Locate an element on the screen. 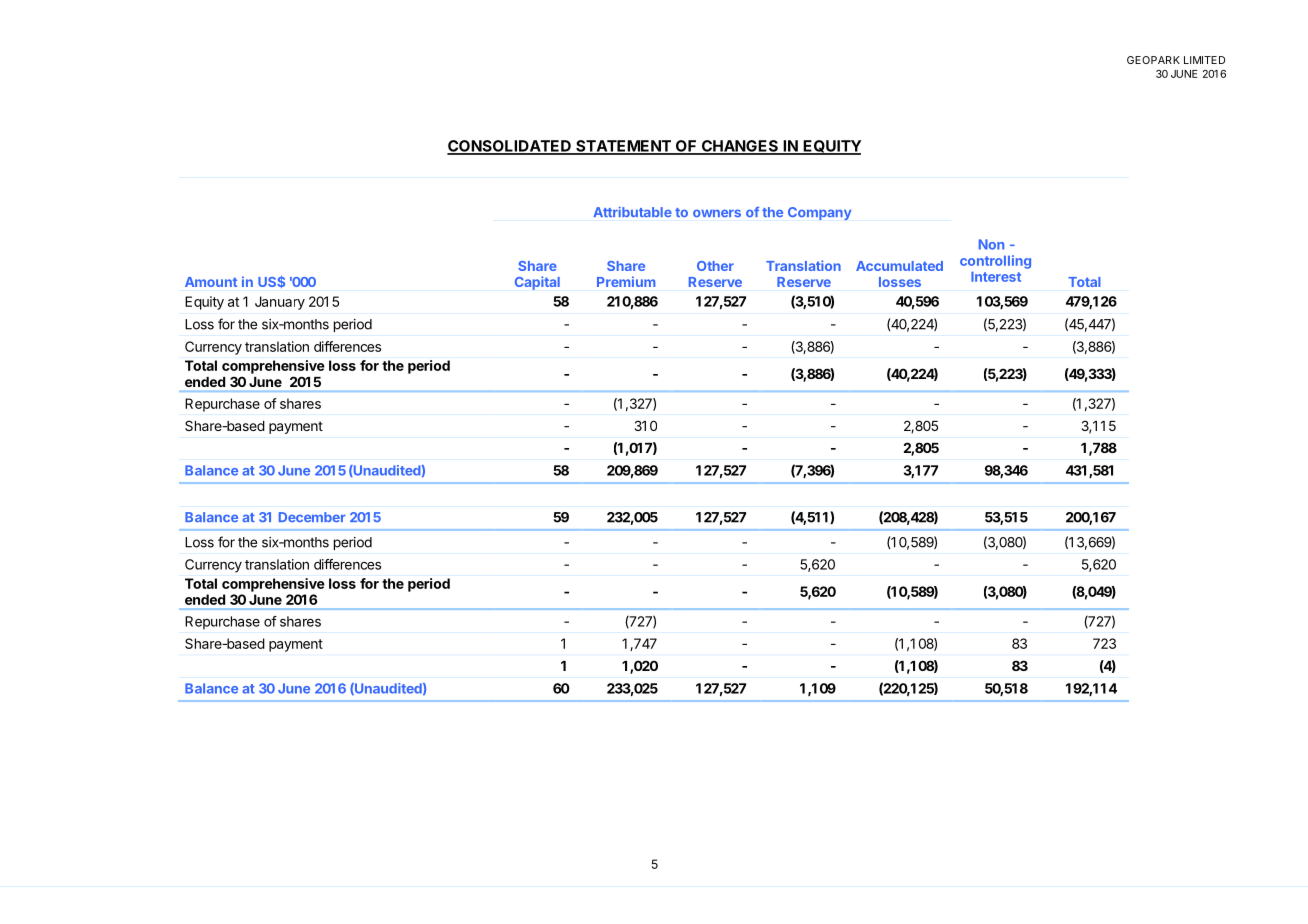 The width and height of the screenshot is (1308, 924). LIMITED is located at coordinates (1204, 60).
